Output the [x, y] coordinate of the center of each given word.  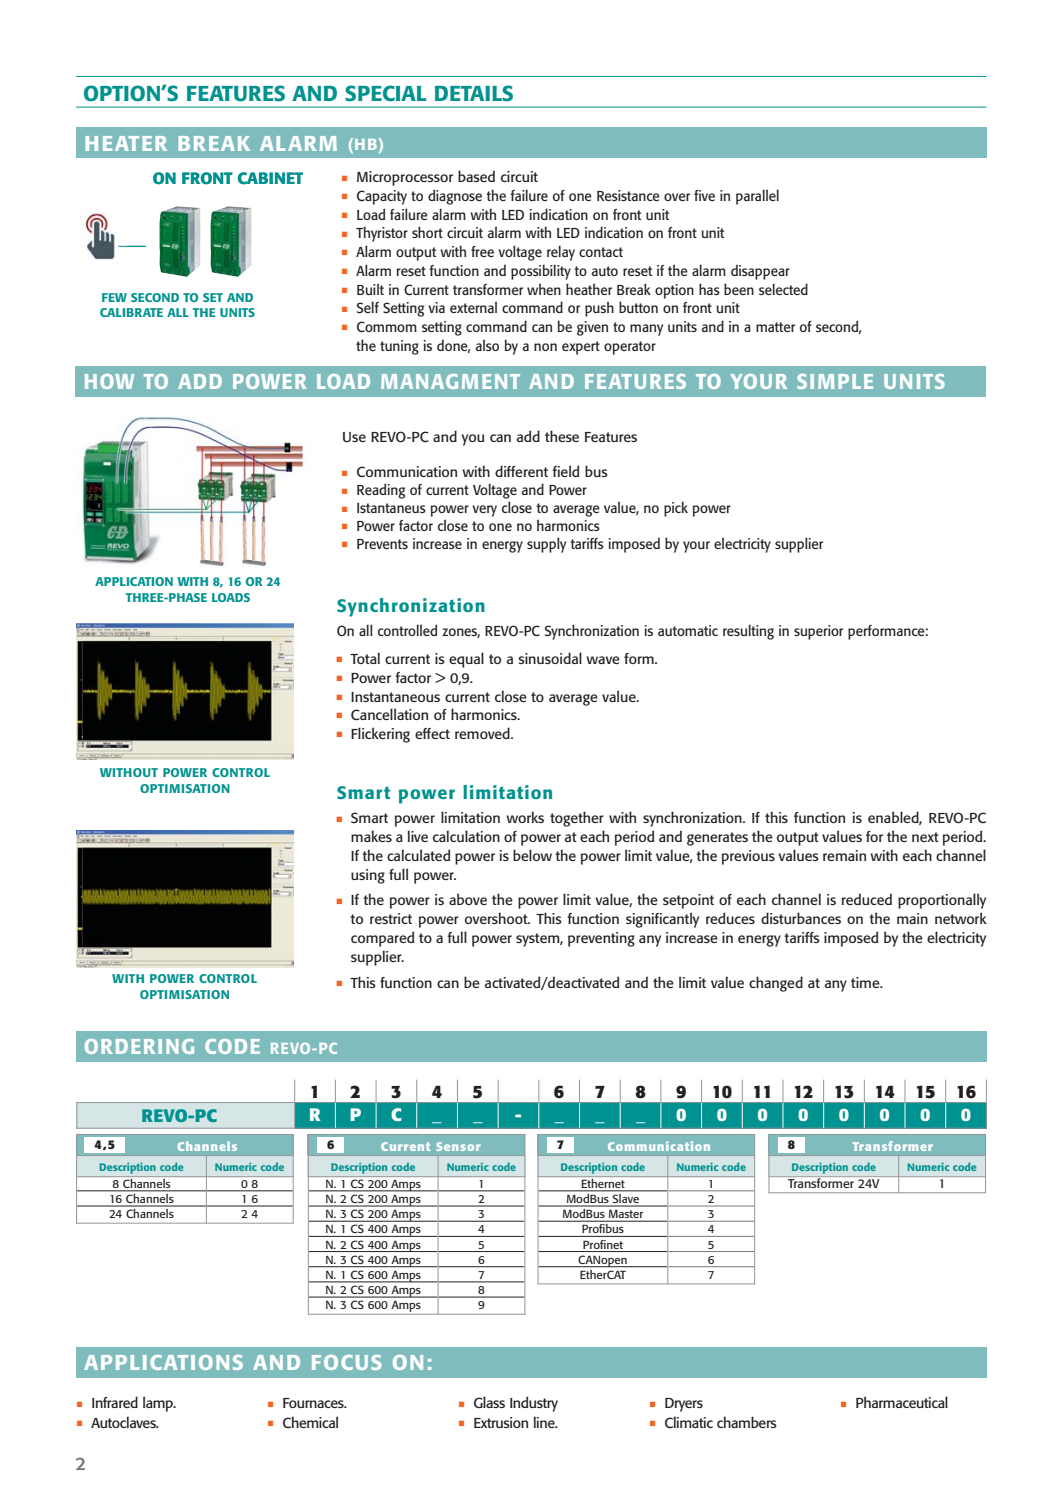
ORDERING [139, 1046]
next [925, 837]
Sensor [458, 1146]
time [866, 982]
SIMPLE [835, 381]
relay [561, 253]
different [521, 471]
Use [354, 437]
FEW [114, 297]
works [525, 817]
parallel [757, 197]
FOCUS [347, 1362]
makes [371, 836]
